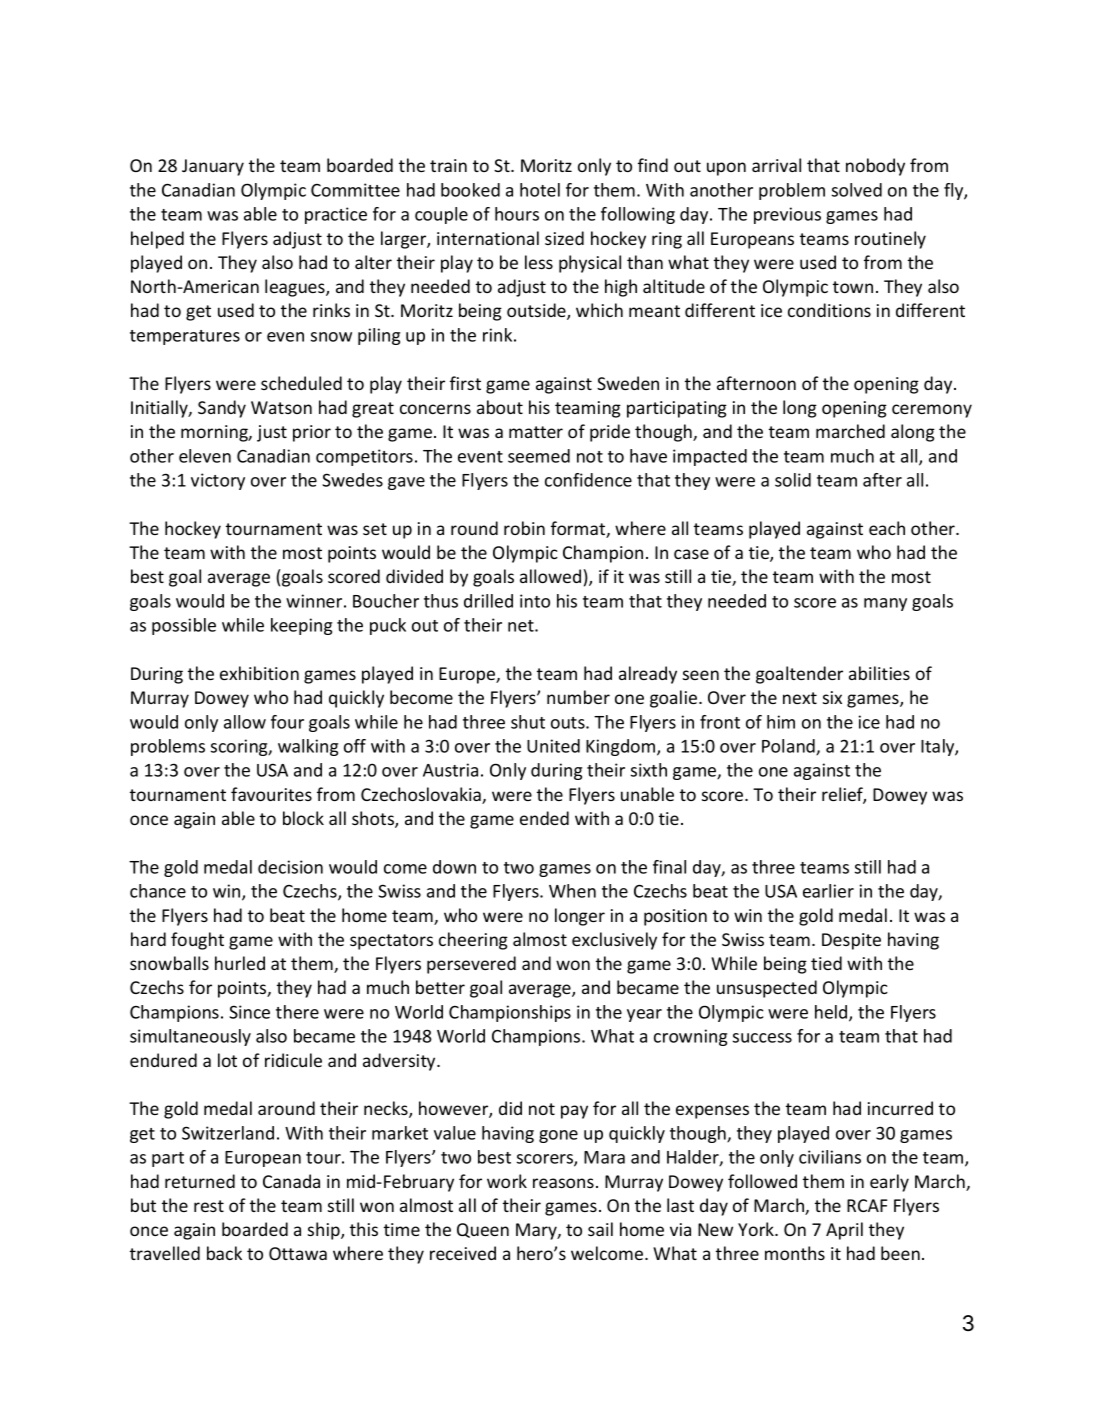 This screenshot has width=1102, height=1426. What do you see at coordinates (857, 190) in the screenshot?
I see `solved` at bounding box center [857, 190].
